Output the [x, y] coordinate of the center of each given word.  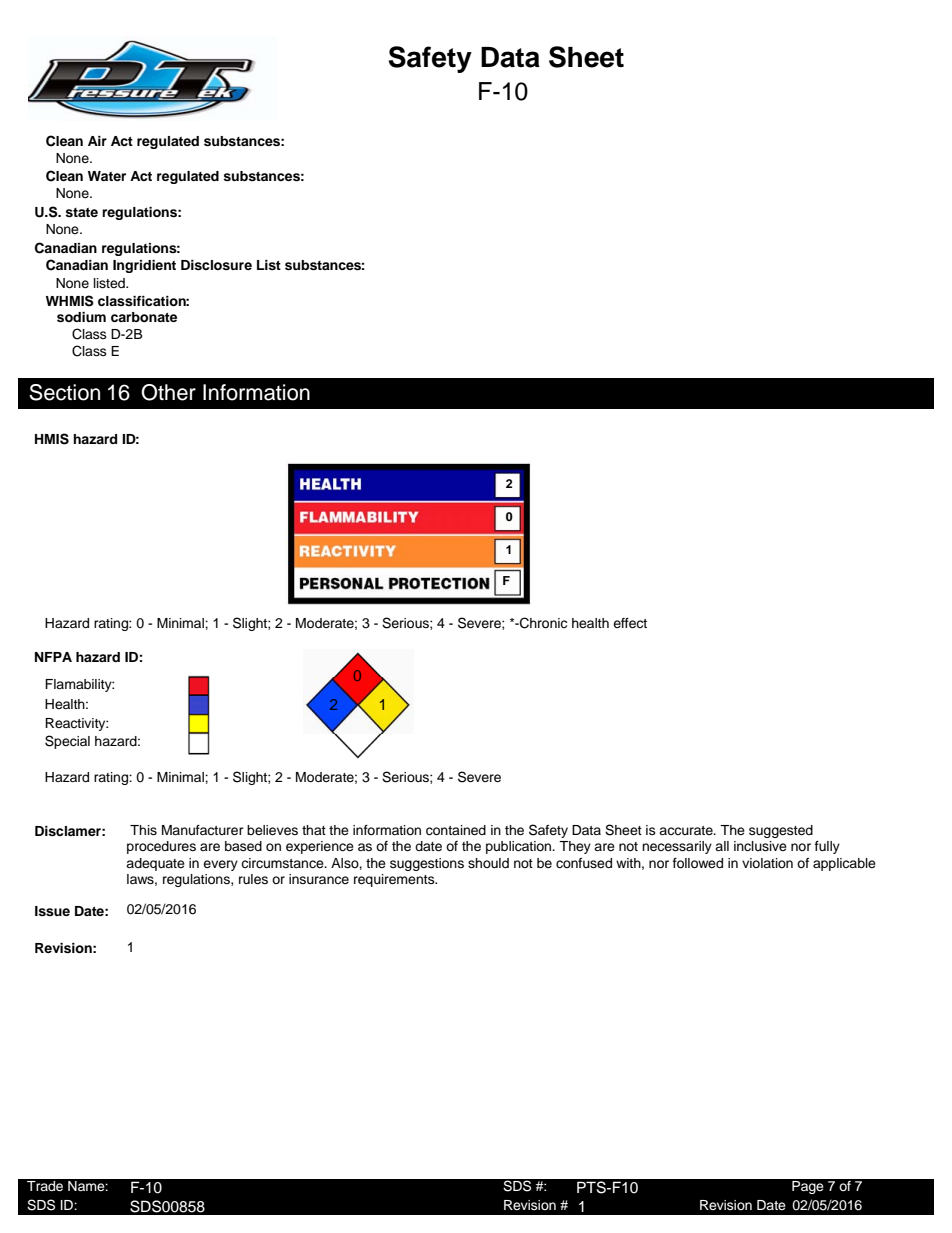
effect [630, 623]
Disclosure [216, 265]
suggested [781, 831]
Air [97, 141]
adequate [155, 864]
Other [168, 392]
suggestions [427, 864]
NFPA [53, 657]
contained [456, 830]
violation [767, 863]
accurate [687, 830]
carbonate [144, 317]
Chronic [542, 623]
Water [107, 176]
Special [67, 742]
